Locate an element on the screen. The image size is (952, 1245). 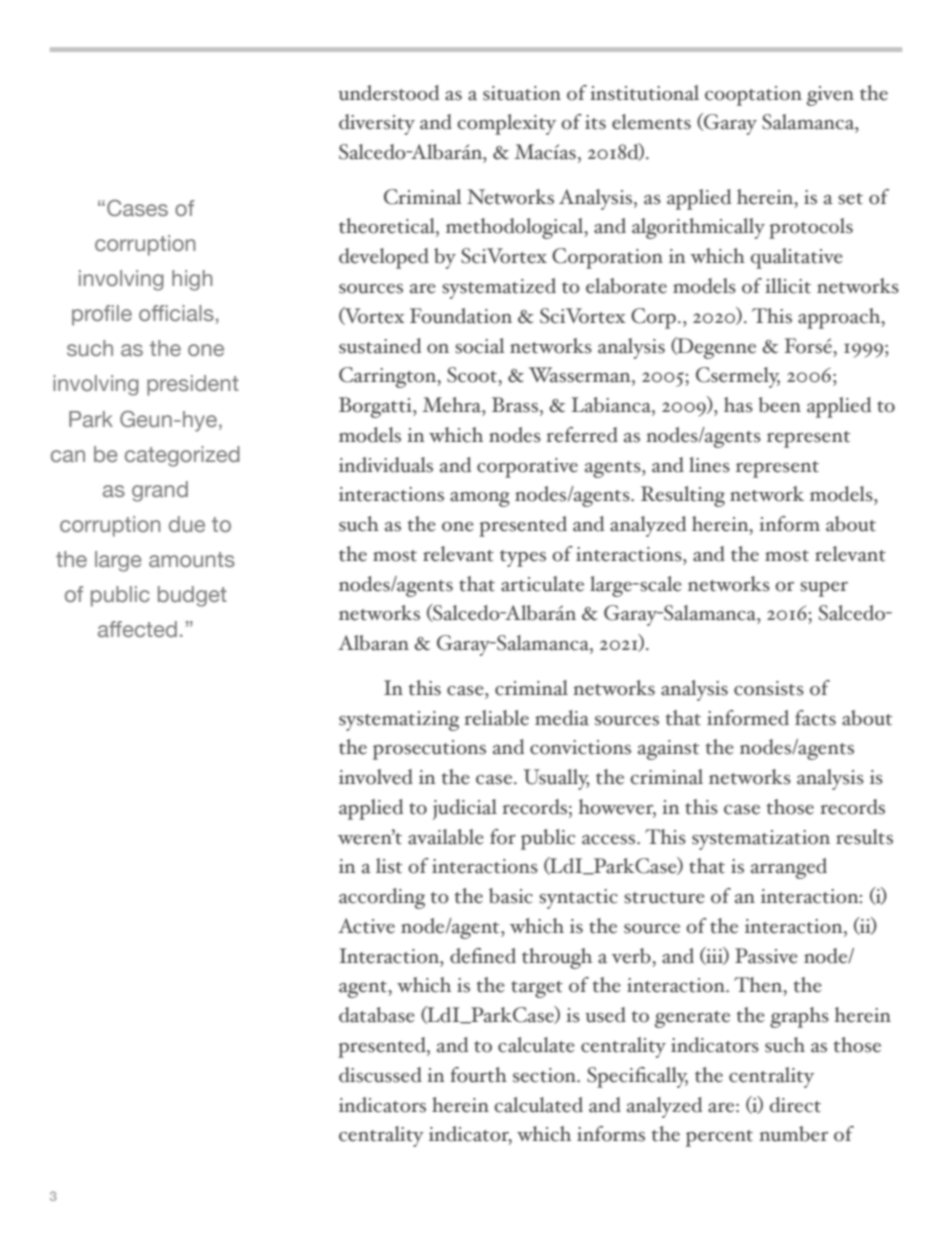
fourth is located at coordinates (478, 1075).
